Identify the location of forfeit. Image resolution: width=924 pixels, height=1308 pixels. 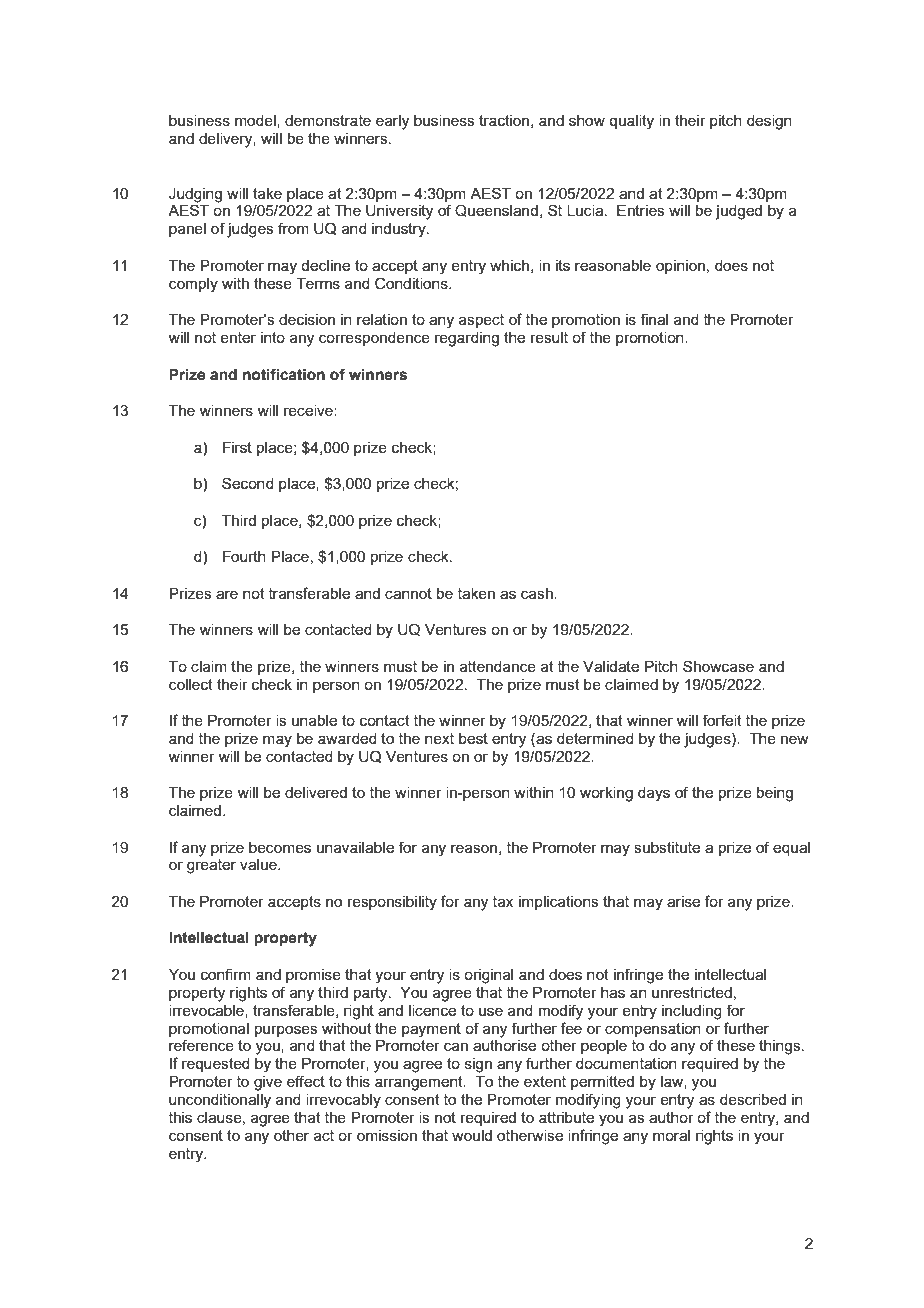
(722, 720).
